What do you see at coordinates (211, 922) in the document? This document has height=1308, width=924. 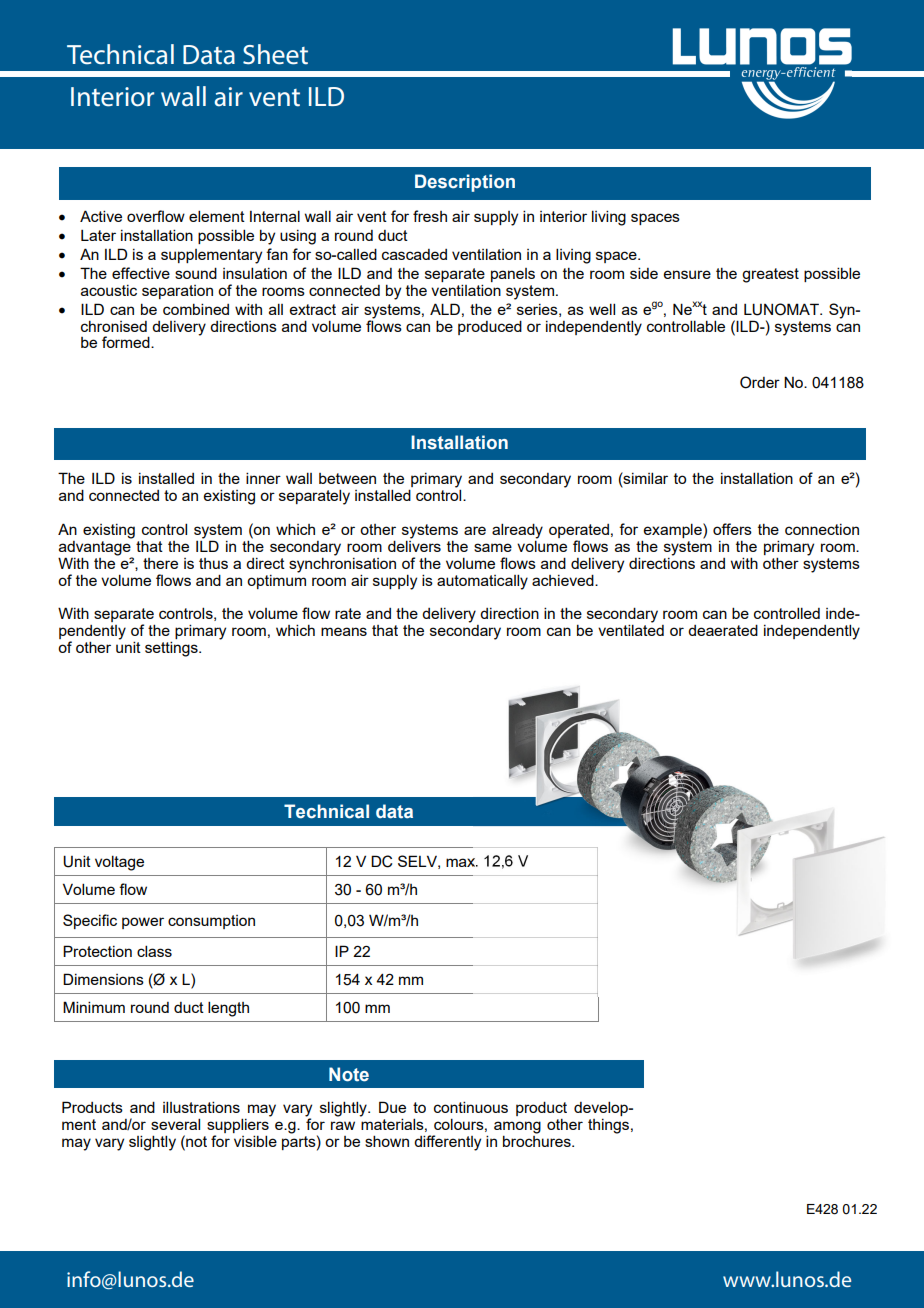 I see `consumption` at bounding box center [211, 922].
